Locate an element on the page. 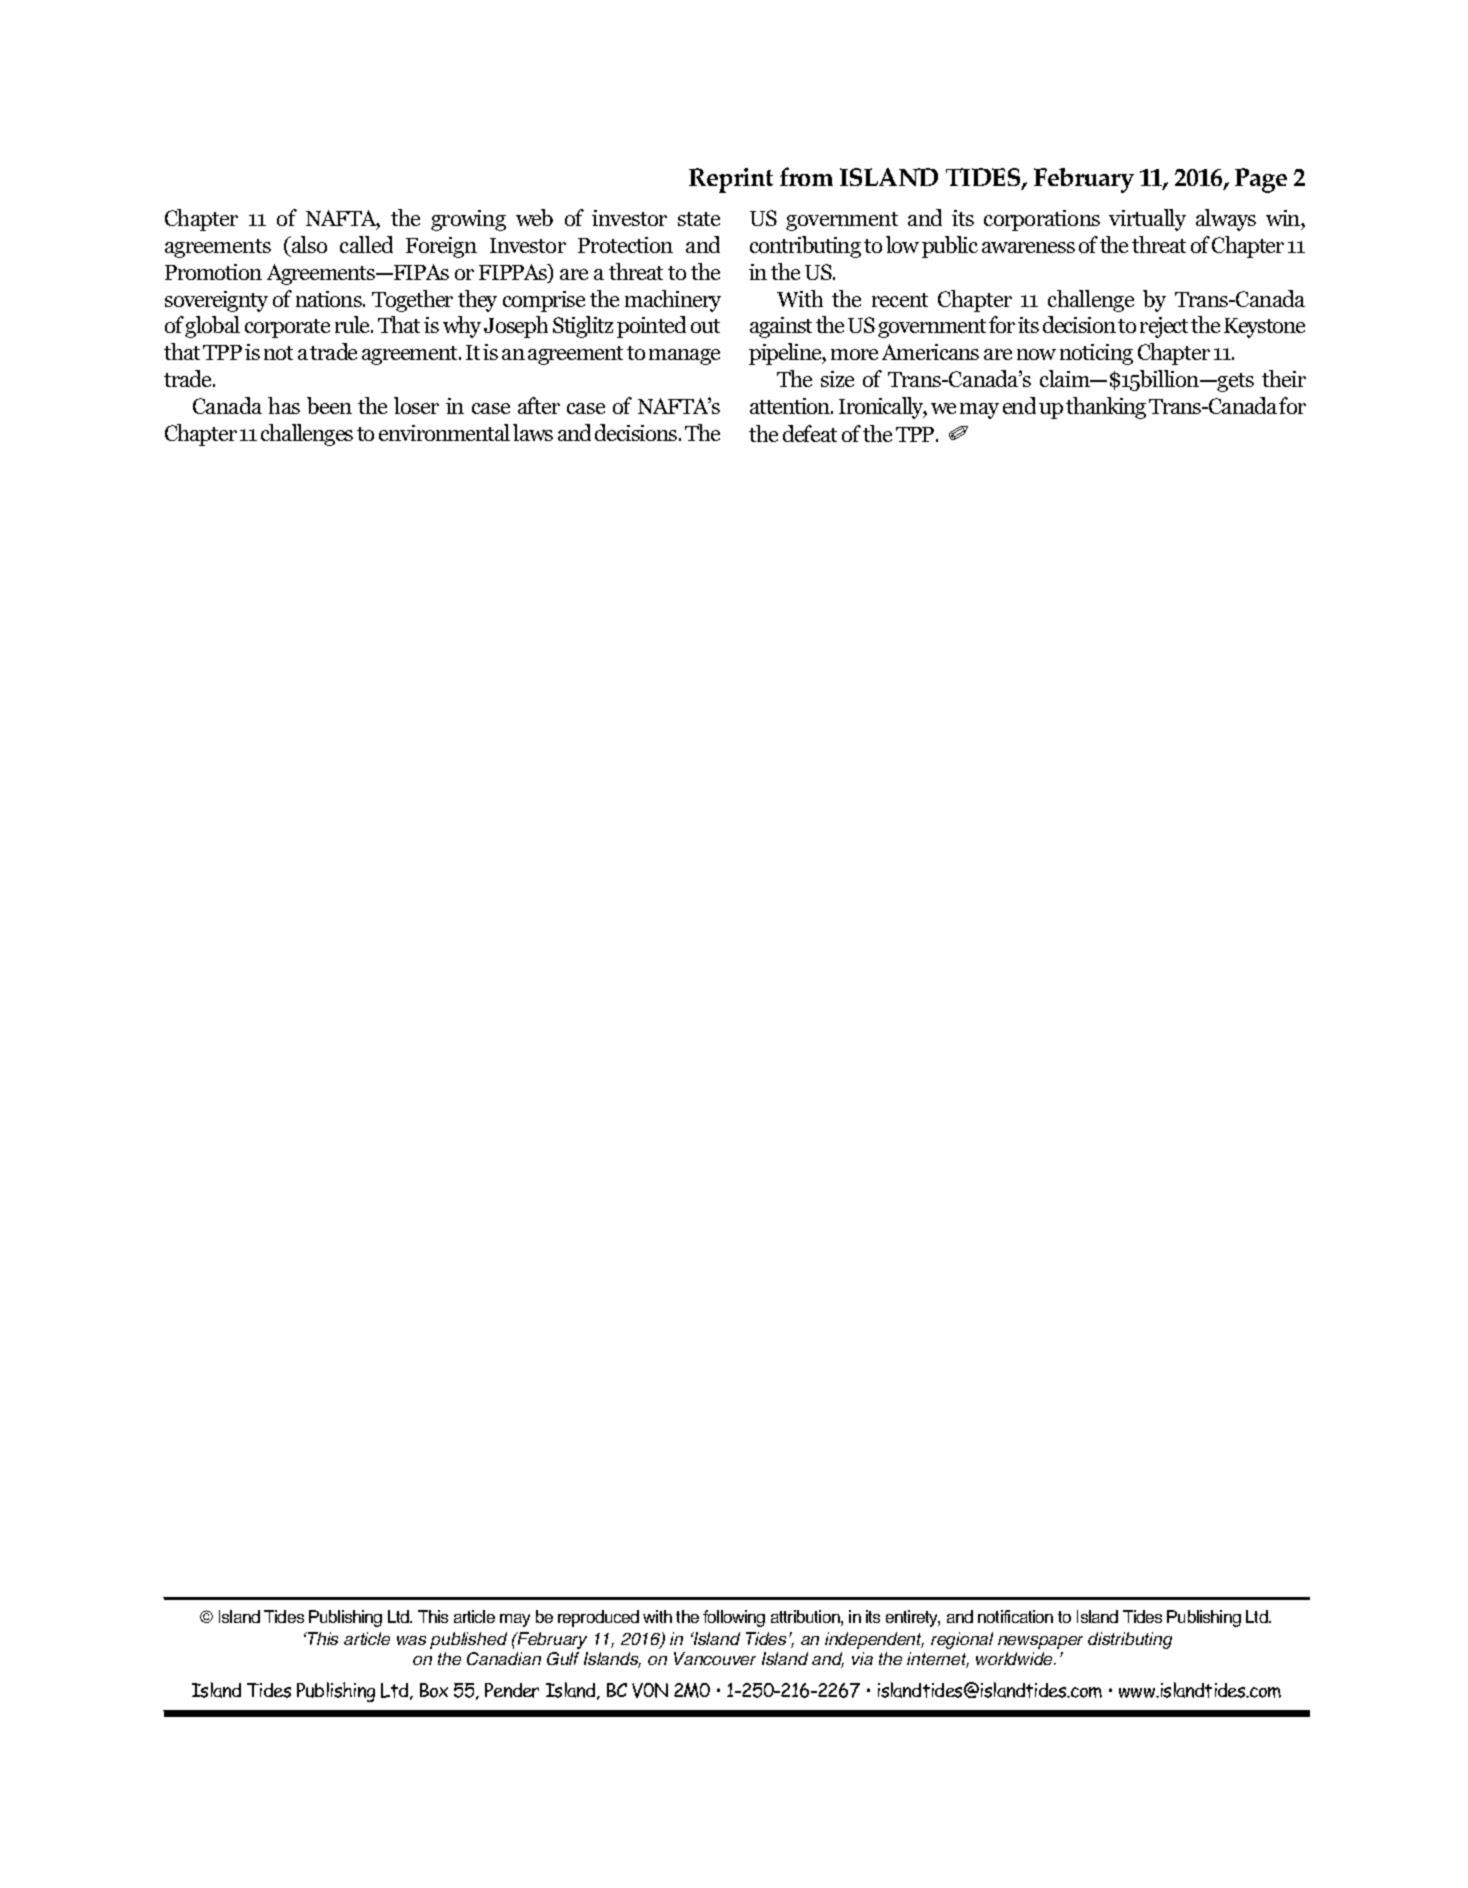  Vancouver is located at coordinates (715, 1658).
